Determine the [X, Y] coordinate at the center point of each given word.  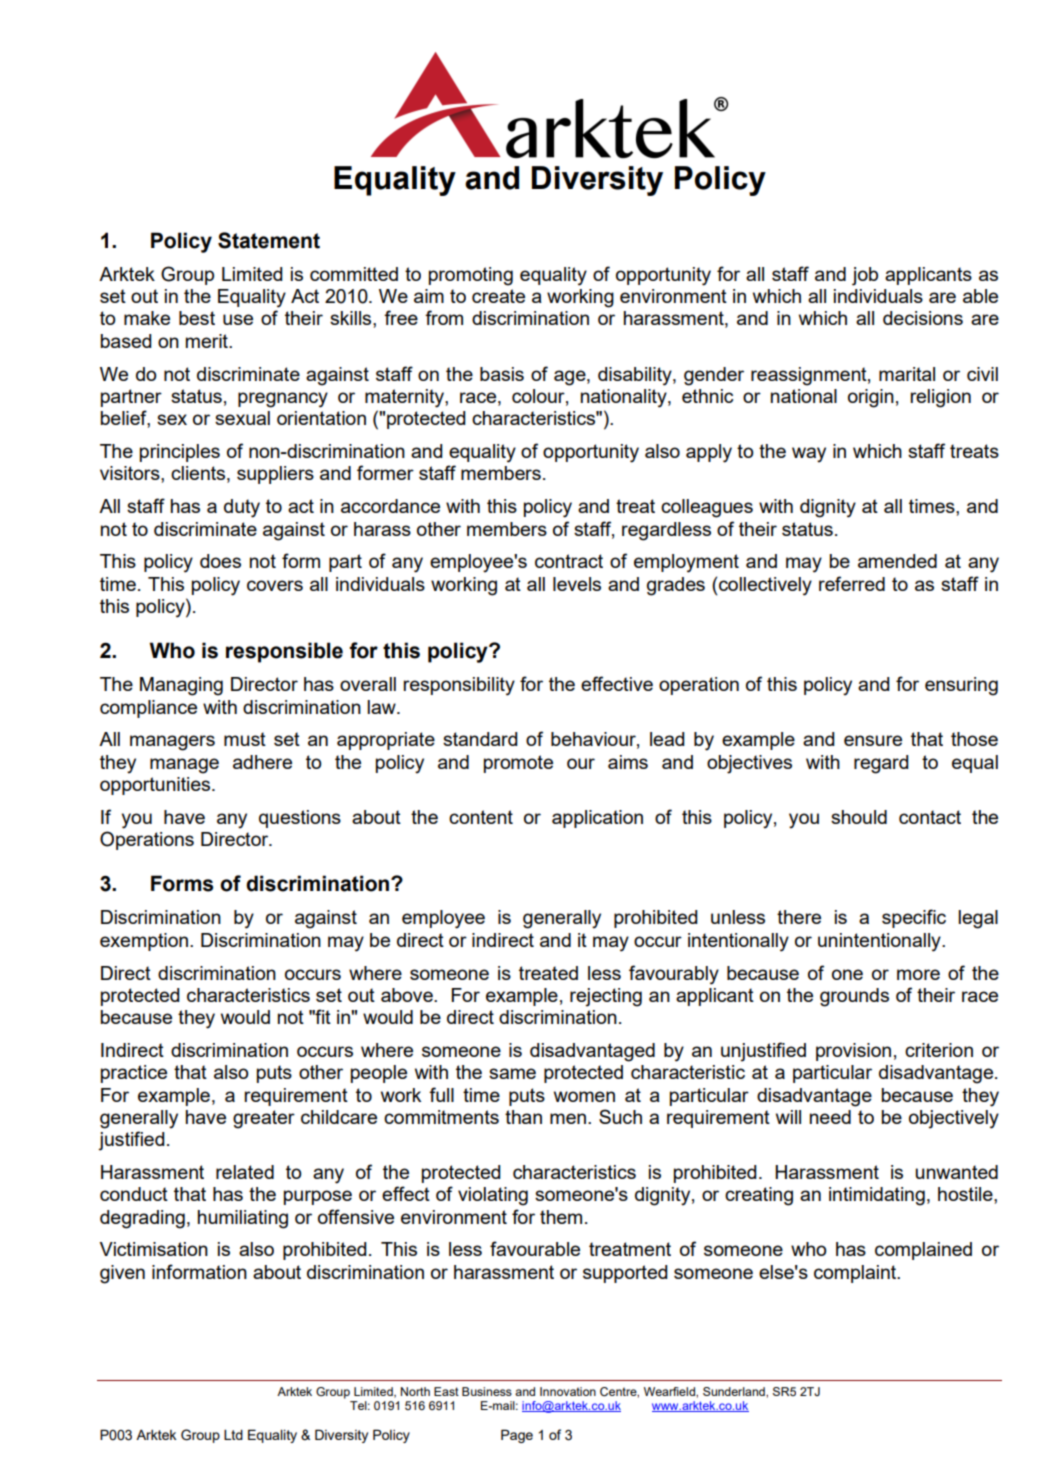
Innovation [568, 1391]
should [859, 817]
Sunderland [735, 1391]
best [197, 318]
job [865, 276]
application [597, 819]
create [498, 296]
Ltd [233, 1434]
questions [300, 819]
